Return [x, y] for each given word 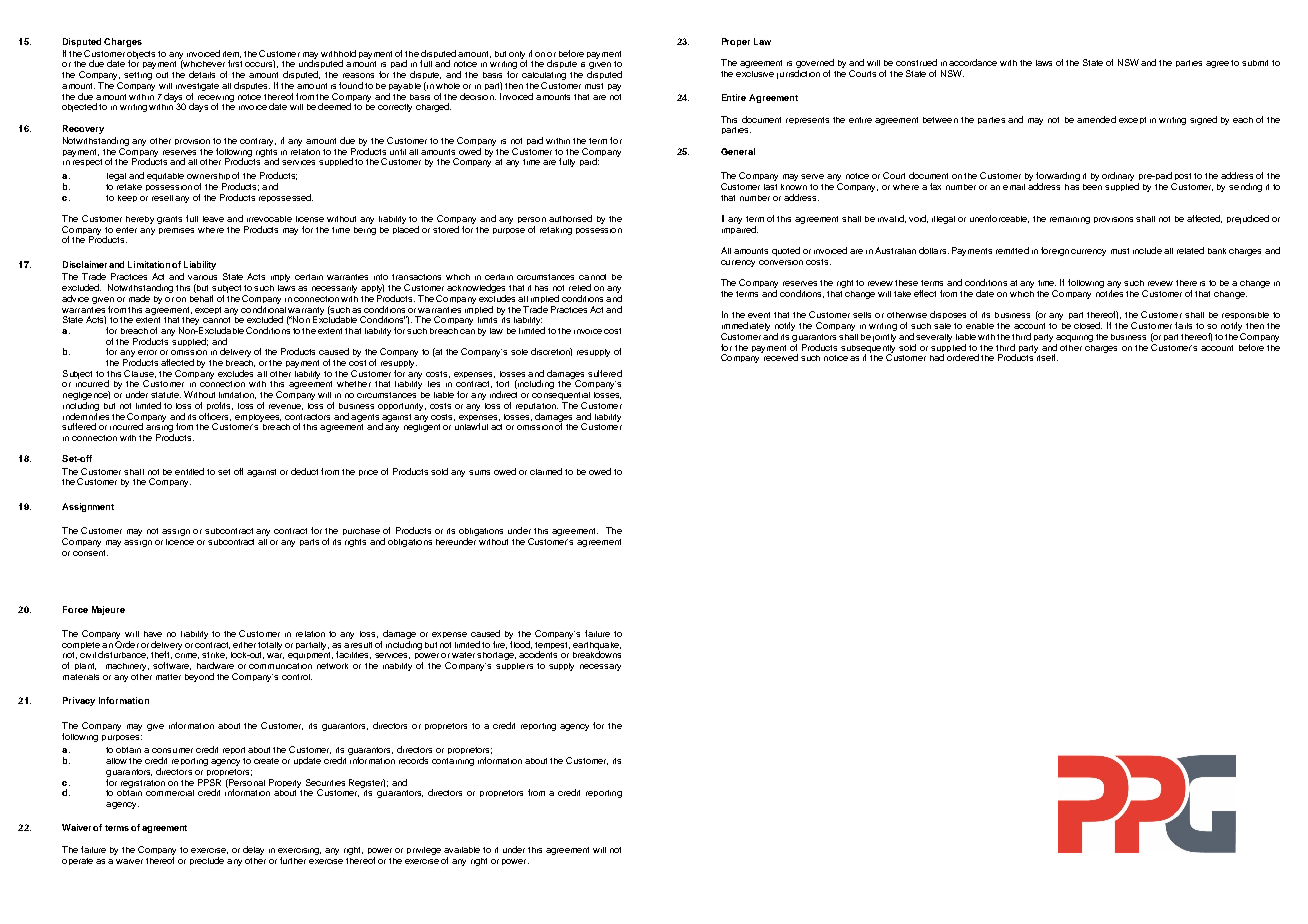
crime [187, 654]
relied [580, 287]
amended [1096, 119]
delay [253, 850]
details [202, 74]
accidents [538, 654]
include [1147, 250]
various [202, 277]
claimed [546, 471]
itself [1046, 356]
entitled [189, 471]
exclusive [755, 72]
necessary [600, 667]
